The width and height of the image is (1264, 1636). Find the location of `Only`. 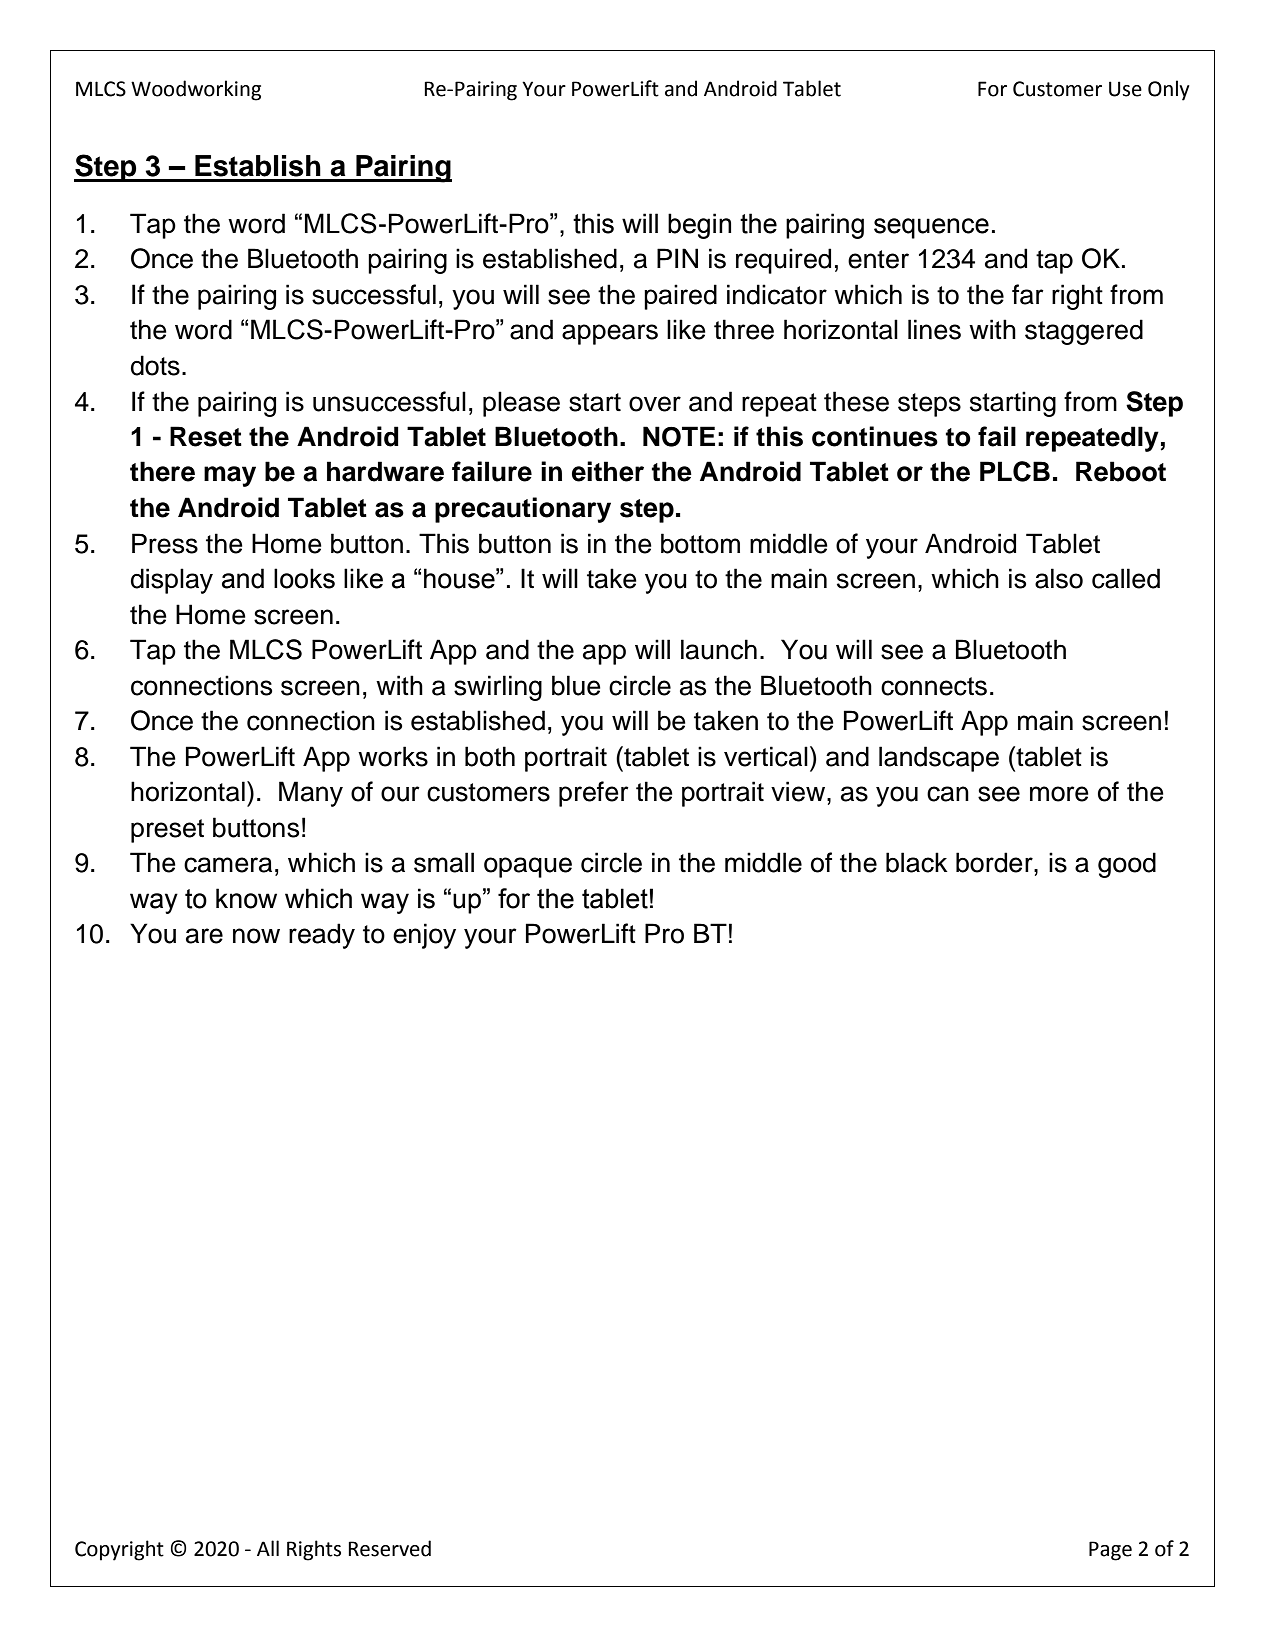

Only is located at coordinates (1169, 90).
